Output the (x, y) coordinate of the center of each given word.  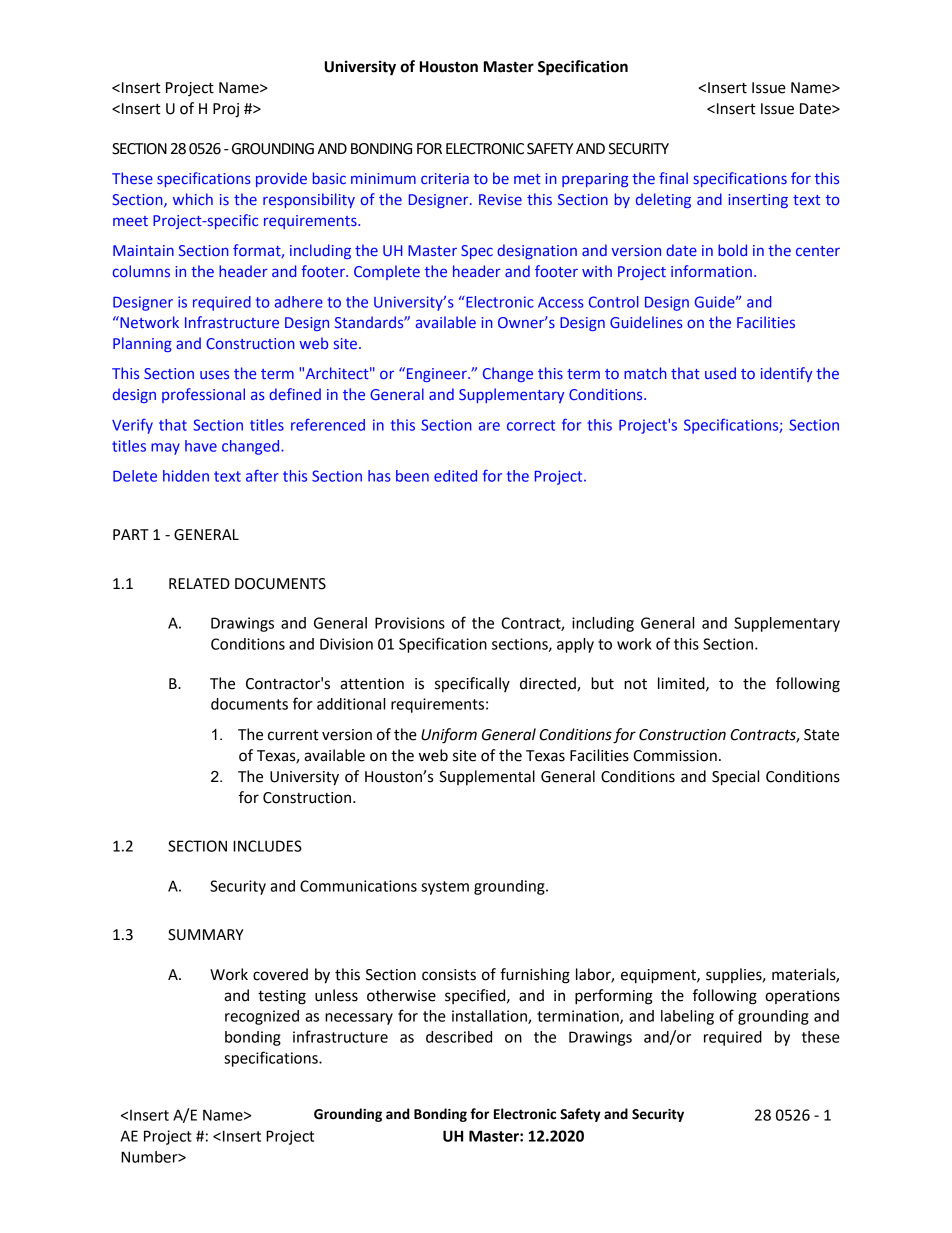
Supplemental (487, 777)
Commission (675, 756)
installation (490, 1017)
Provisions (410, 623)
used (720, 373)
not (635, 684)
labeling (687, 1017)
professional (203, 395)
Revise (500, 199)
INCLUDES (267, 846)
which (193, 199)
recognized (262, 1017)
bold (732, 250)
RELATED (199, 583)
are (489, 426)
